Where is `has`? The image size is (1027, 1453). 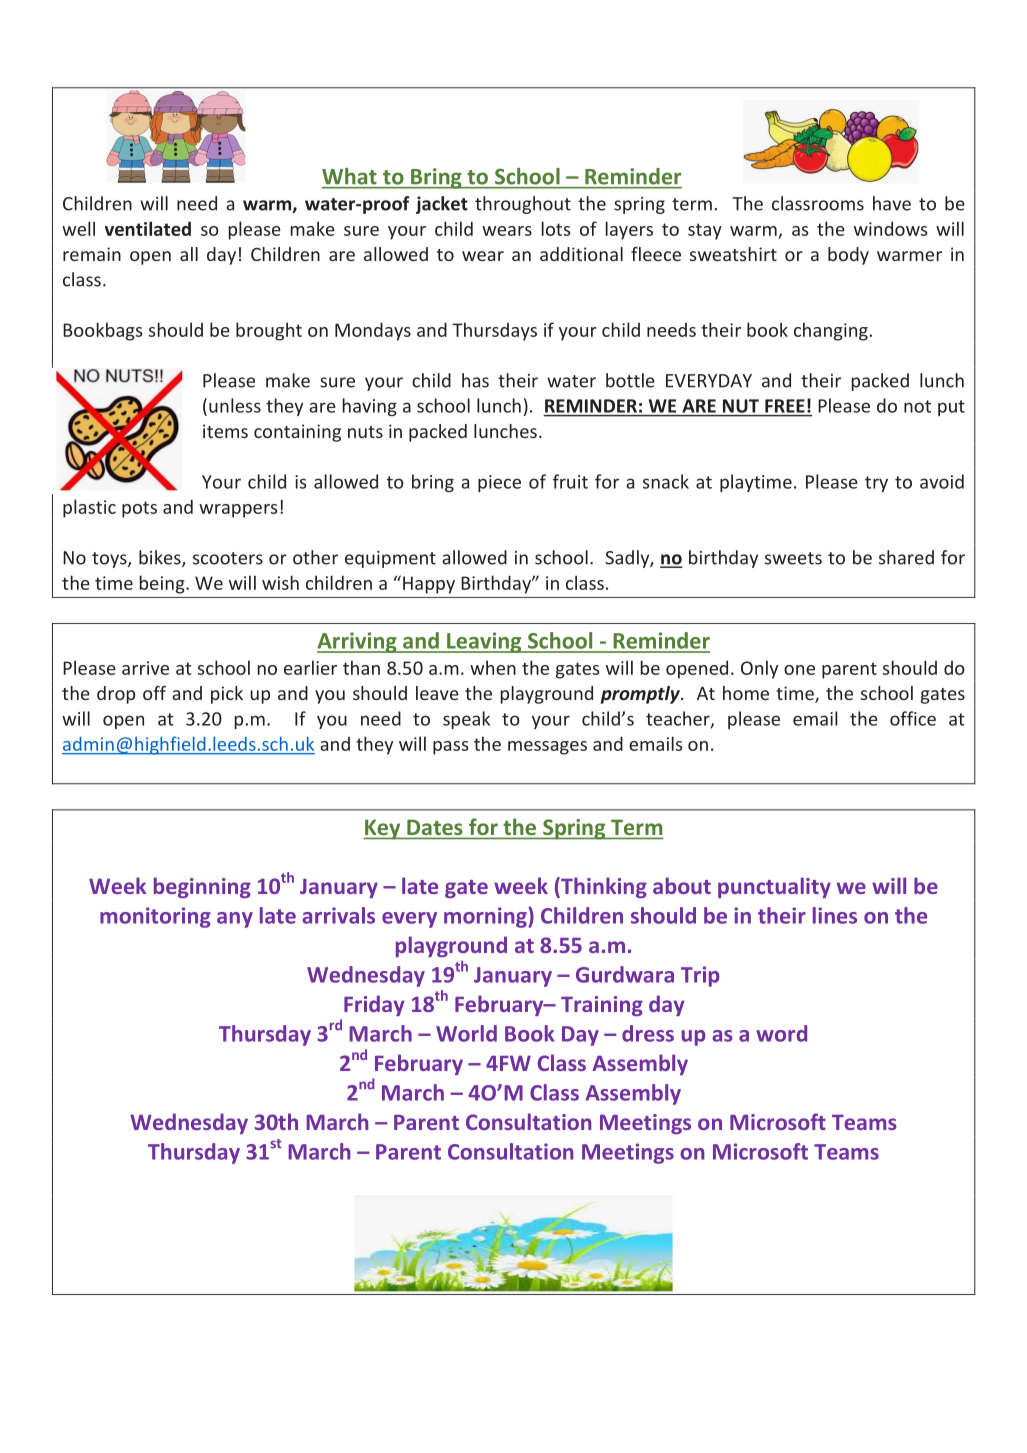
has is located at coordinates (475, 380).
